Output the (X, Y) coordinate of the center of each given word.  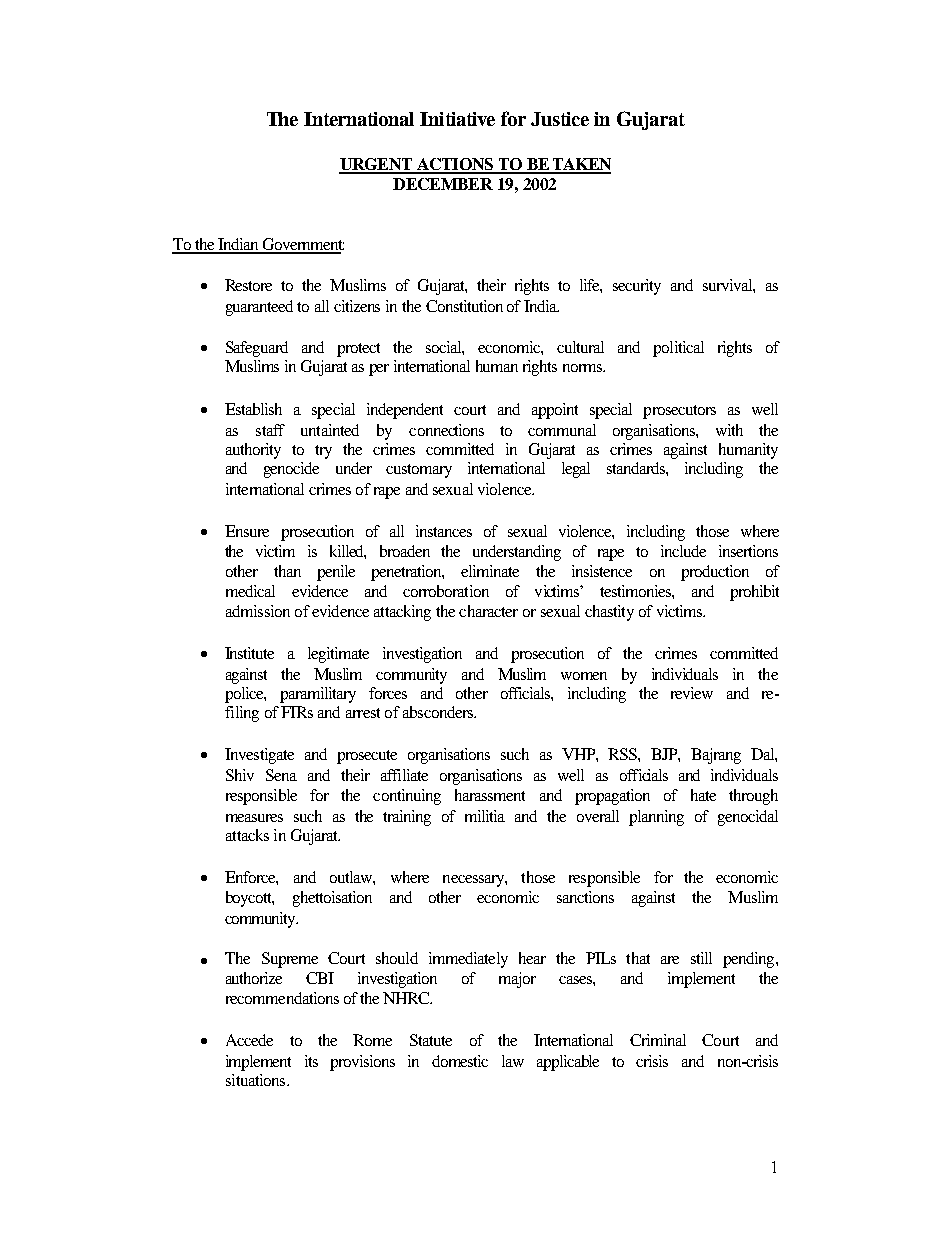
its (311, 1061)
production (715, 573)
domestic (460, 1061)
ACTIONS (455, 165)
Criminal (658, 1040)
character (488, 611)
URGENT (377, 165)
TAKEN (580, 165)
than (287, 571)
